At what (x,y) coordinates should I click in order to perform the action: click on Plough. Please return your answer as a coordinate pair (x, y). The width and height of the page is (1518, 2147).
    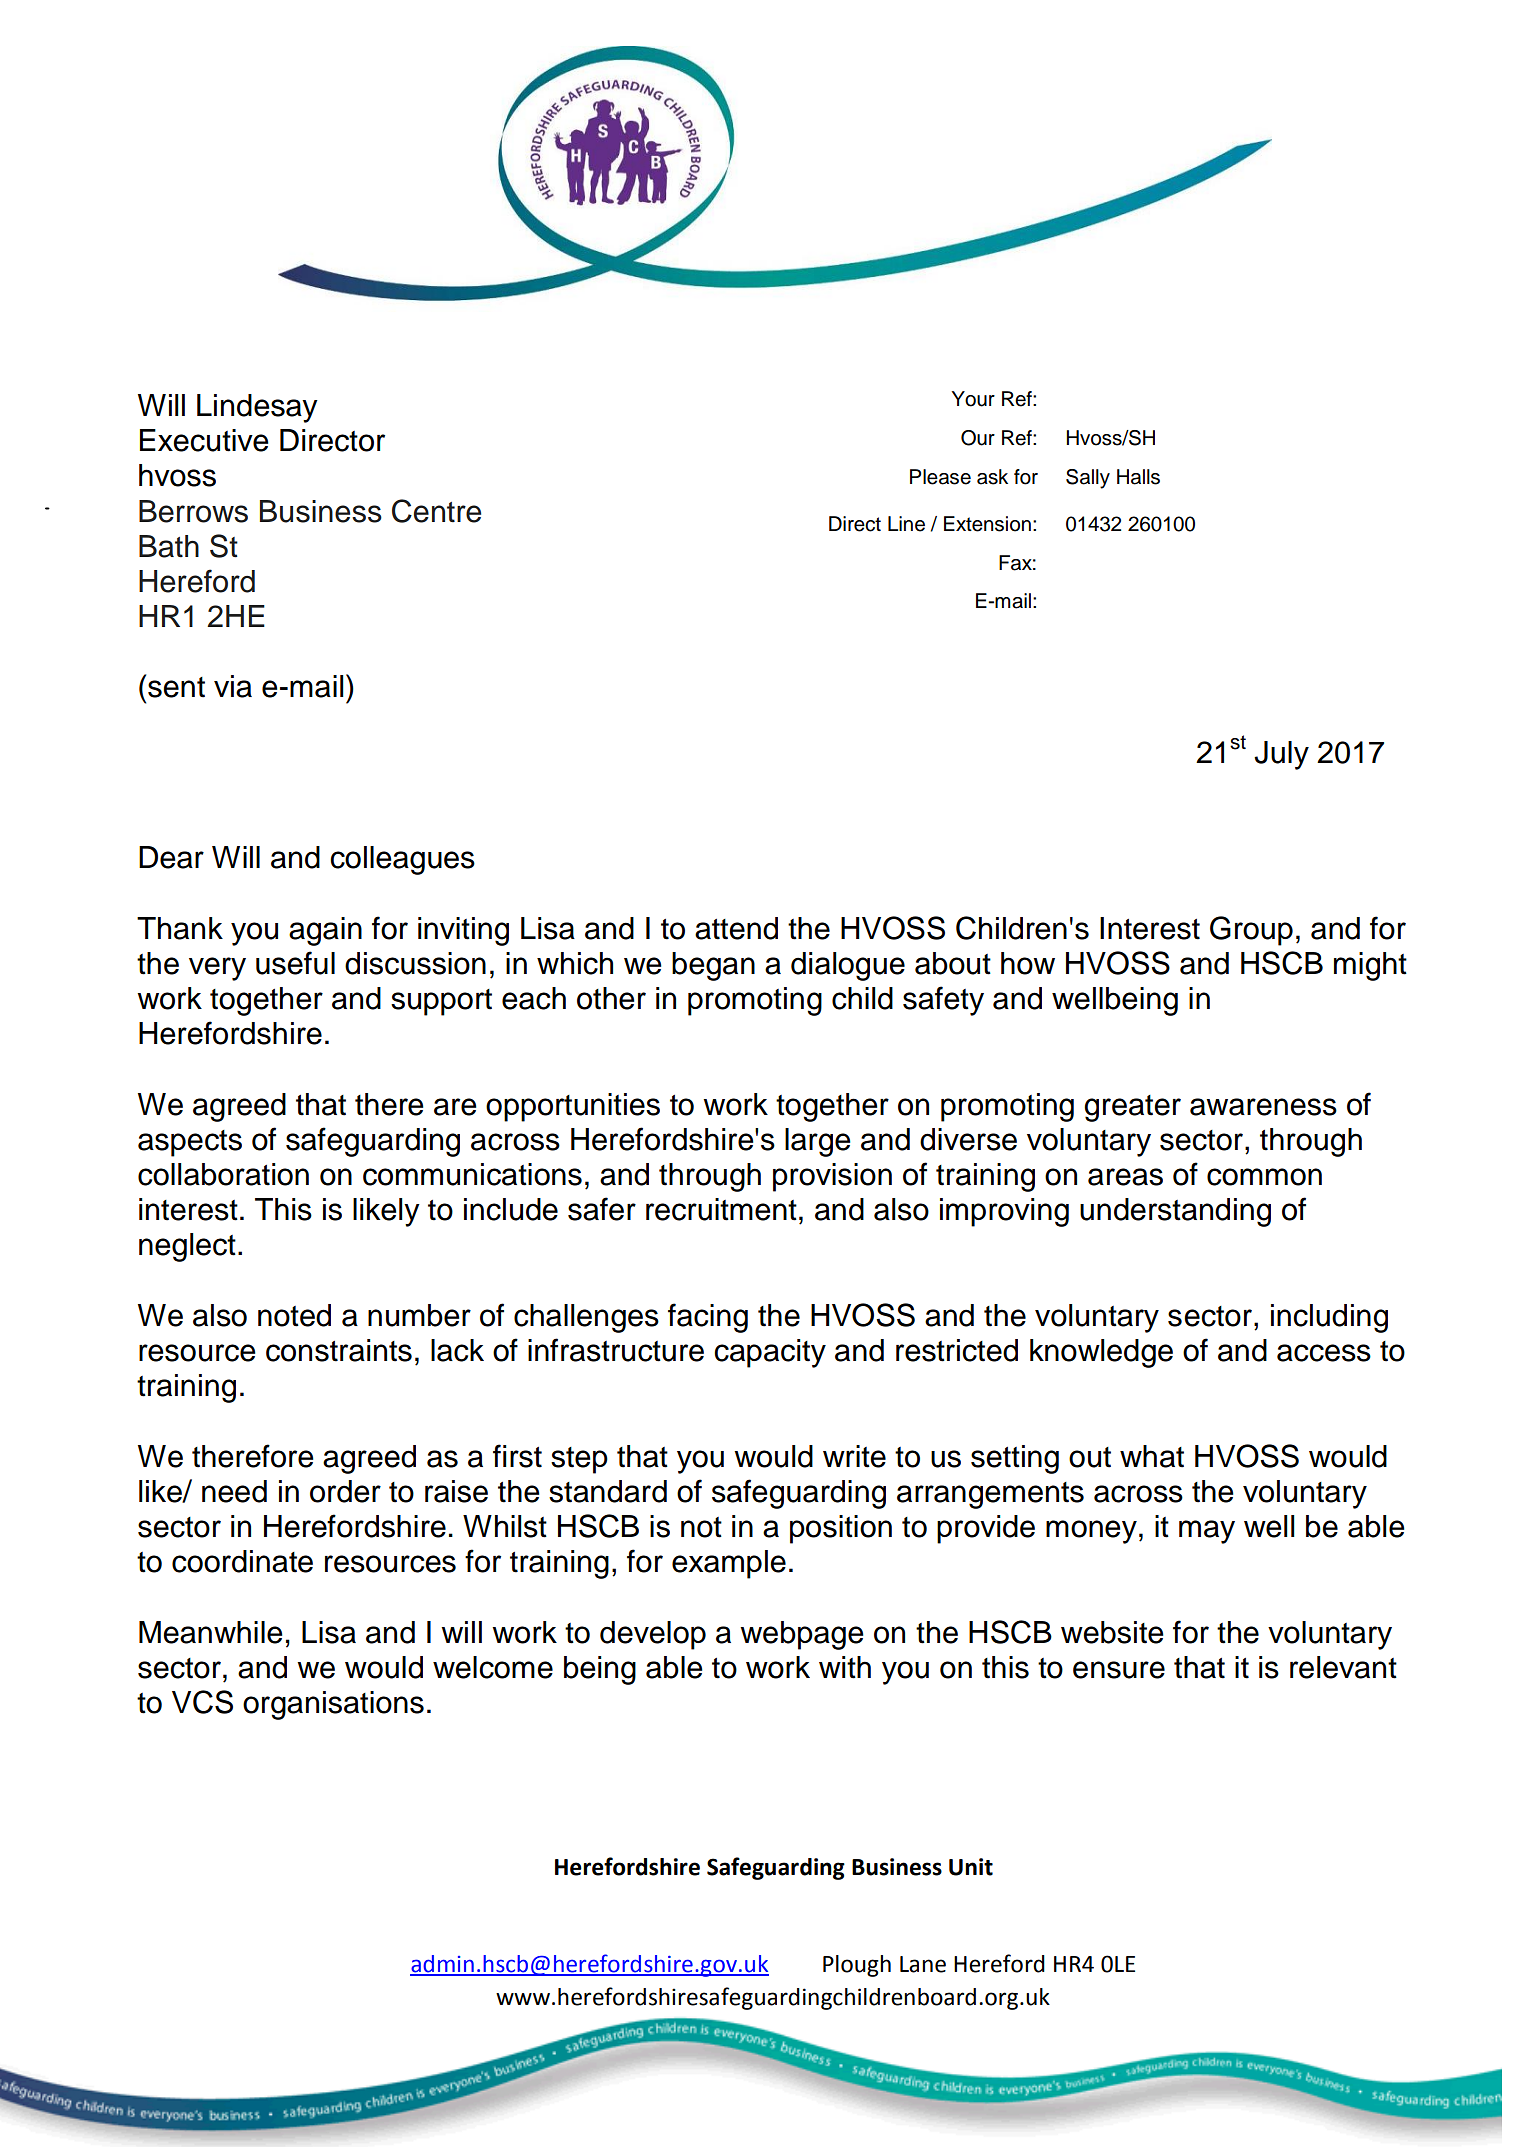
    Looking at the image, I should click on (857, 1966).
